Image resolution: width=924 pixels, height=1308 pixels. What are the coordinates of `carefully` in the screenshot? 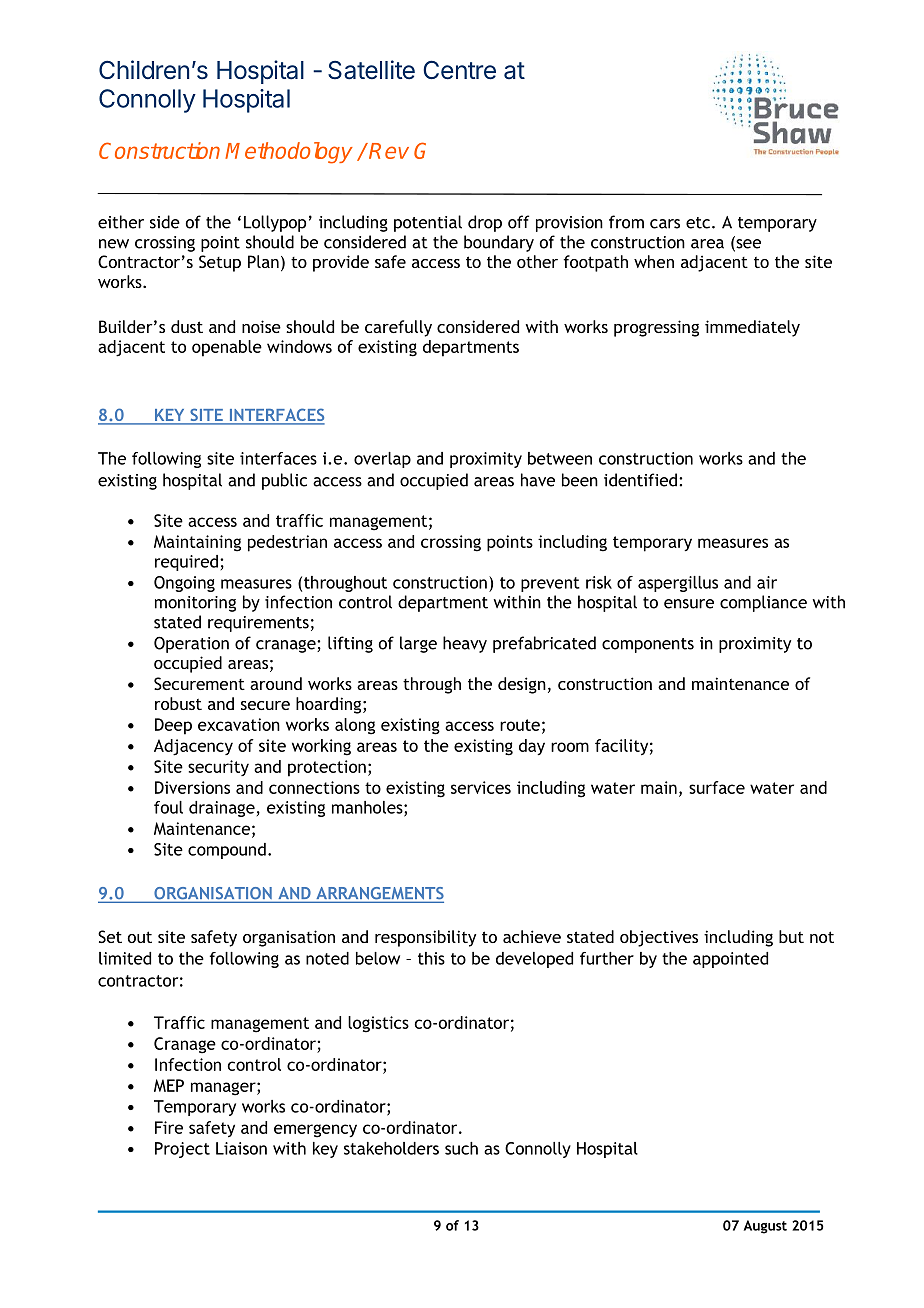 It's located at (398, 328).
